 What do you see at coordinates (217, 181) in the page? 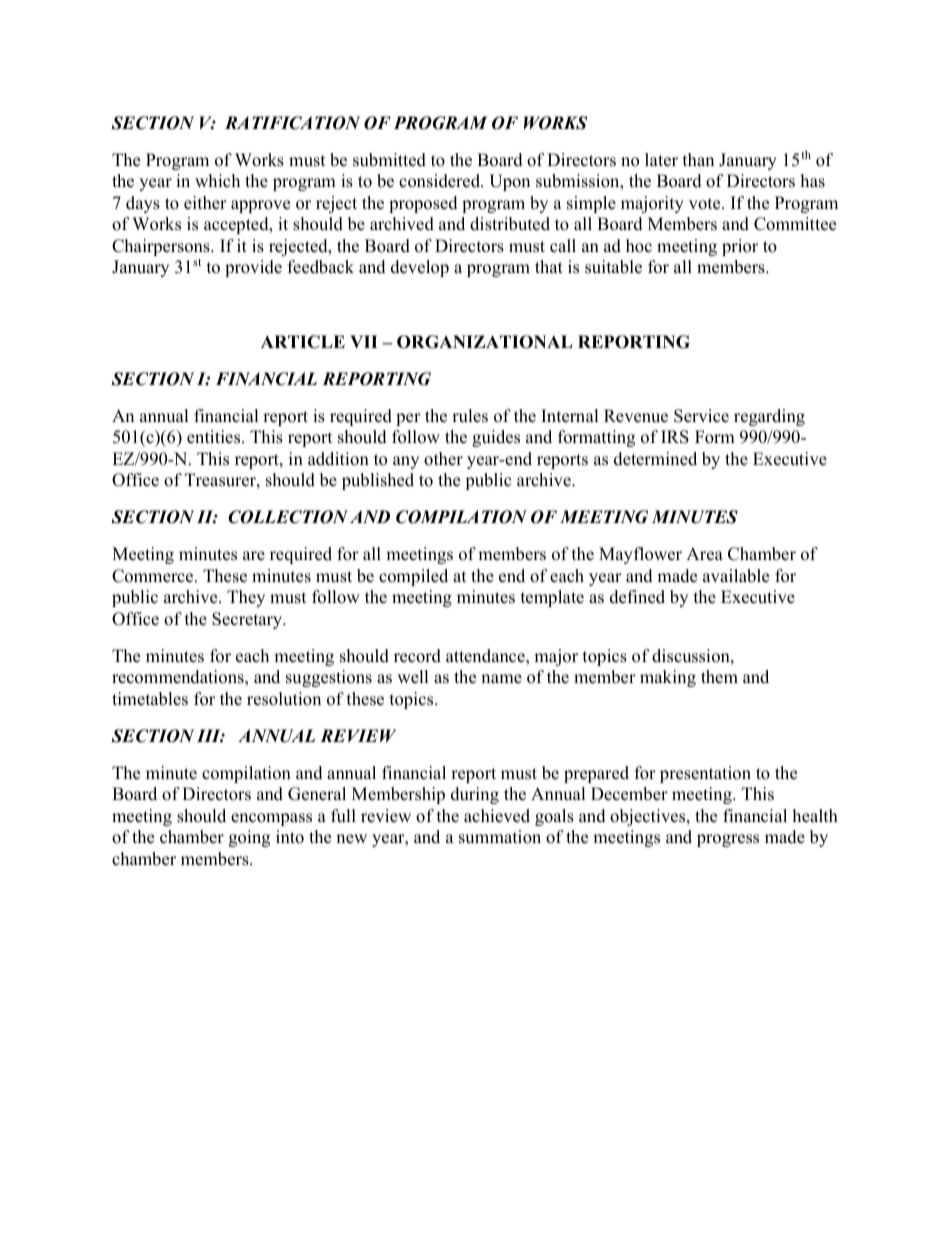
I see `which` at bounding box center [217, 181].
